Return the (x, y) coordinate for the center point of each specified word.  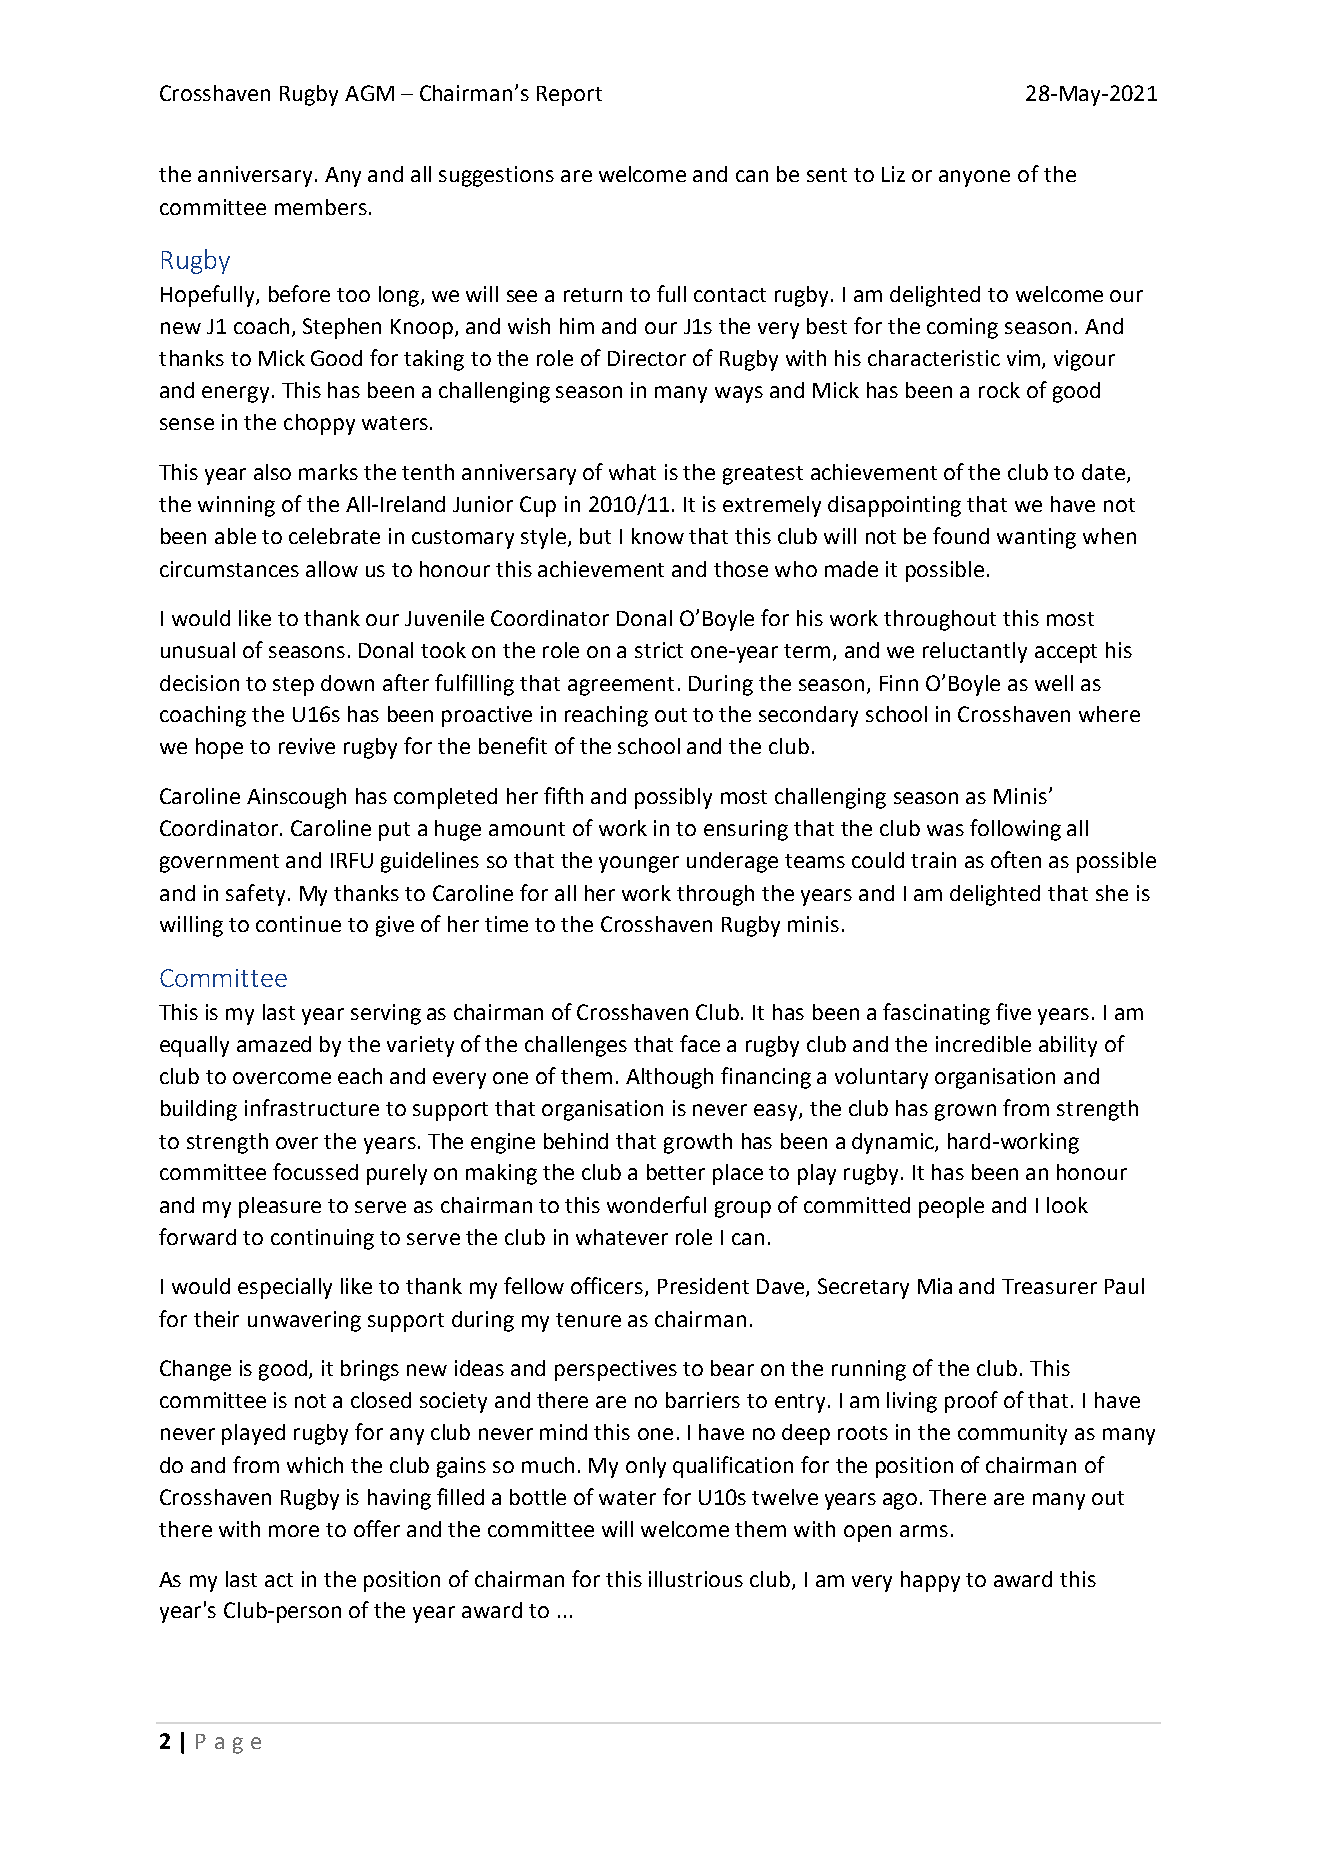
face (700, 1043)
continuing (322, 1239)
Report (569, 96)
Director (647, 358)
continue (298, 924)
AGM (369, 93)
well (1054, 683)
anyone (974, 178)
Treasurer (1049, 1286)
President (703, 1286)
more (294, 1531)
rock (999, 390)
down (347, 683)
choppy (319, 424)
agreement (621, 686)
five (1013, 1011)
